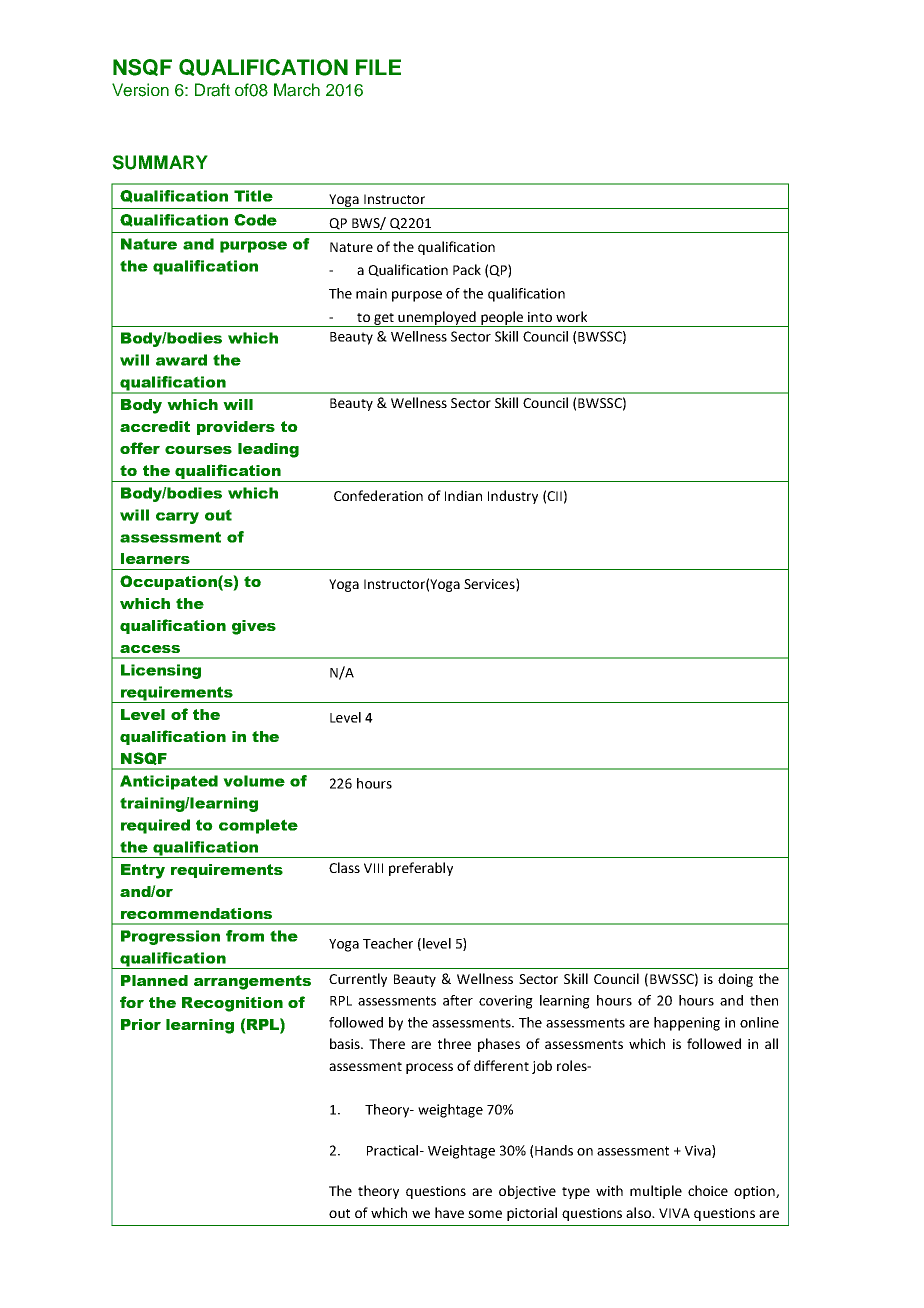 The image size is (924, 1308). What do you see at coordinates (571, 316) in the screenshot?
I see `work` at bounding box center [571, 316].
